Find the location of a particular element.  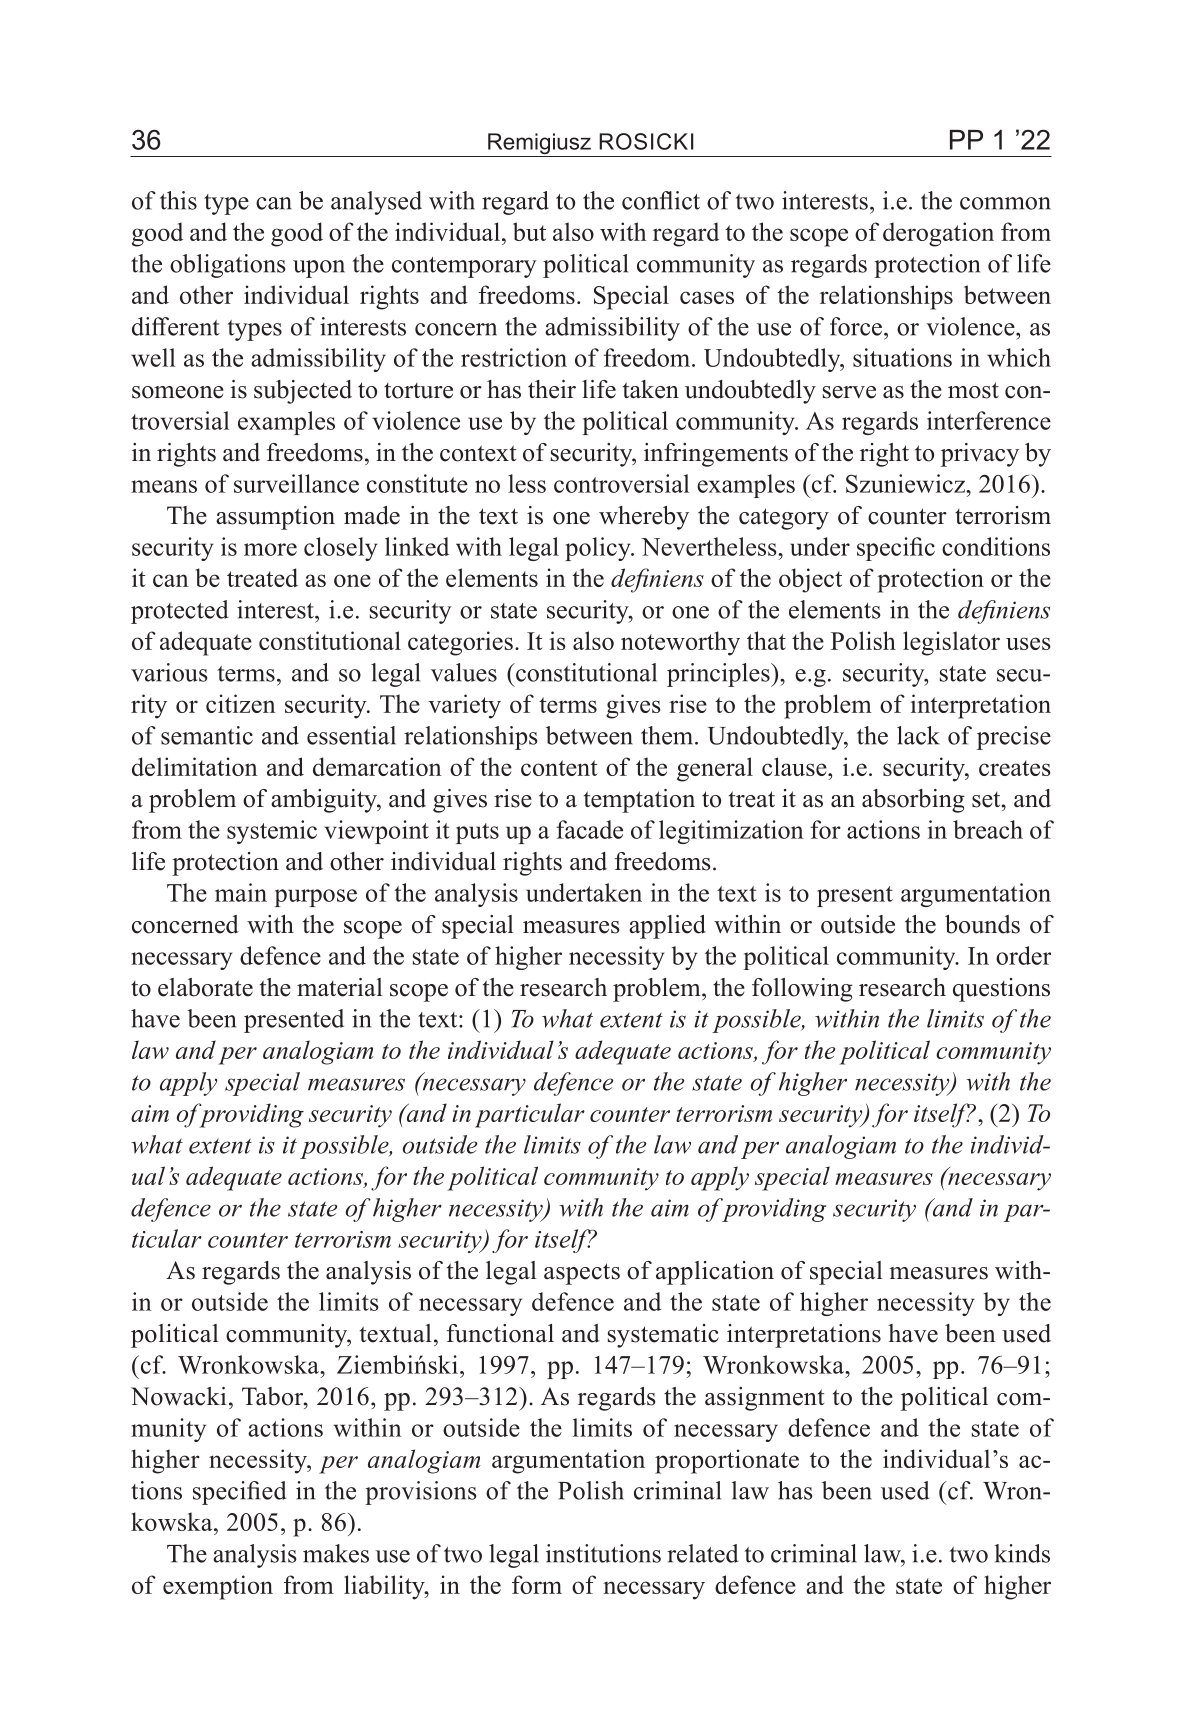

noteworthy is located at coordinates (680, 643).
